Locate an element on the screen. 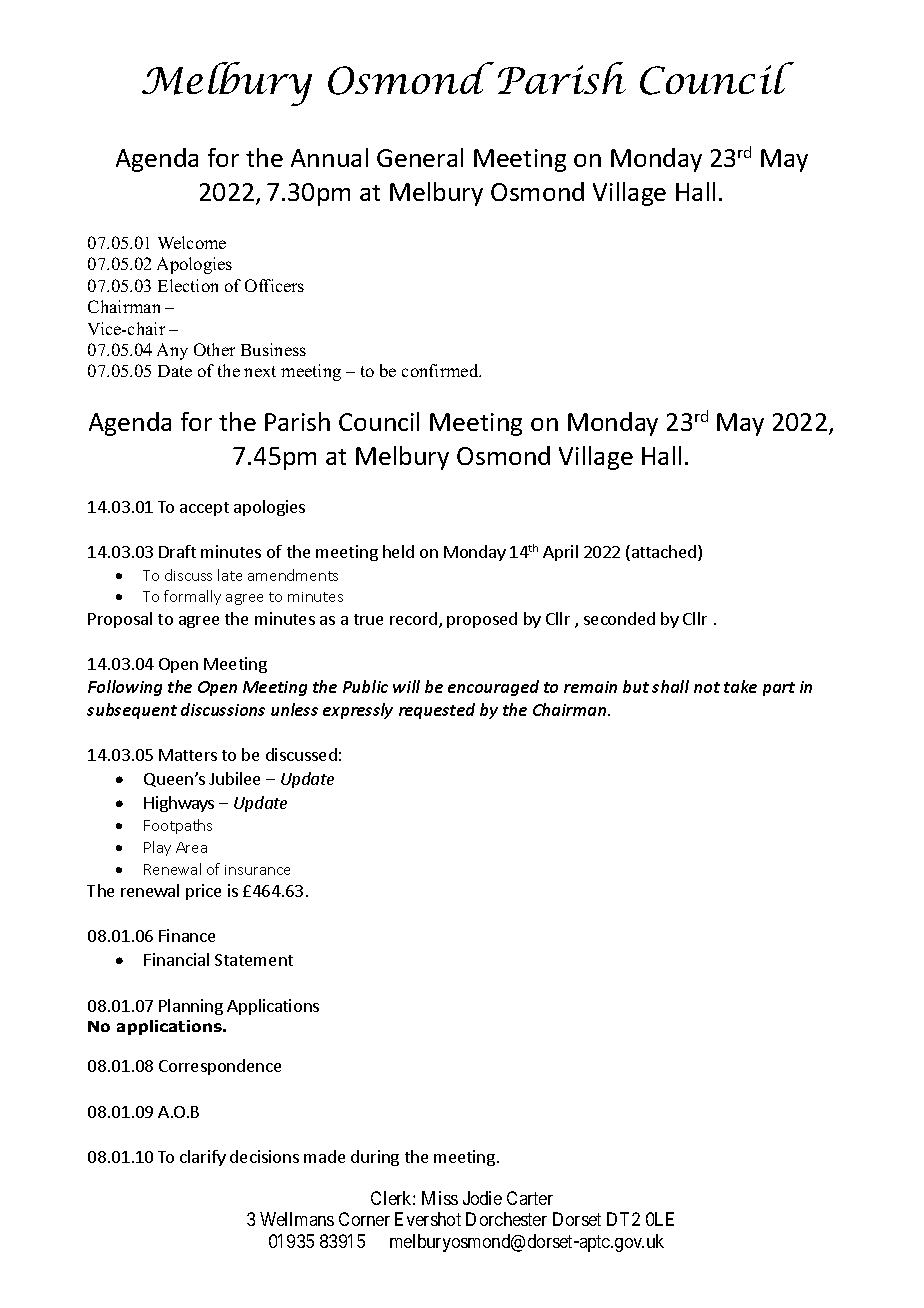 This screenshot has width=924, height=1308. Miss is located at coordinates (440, 1198).
